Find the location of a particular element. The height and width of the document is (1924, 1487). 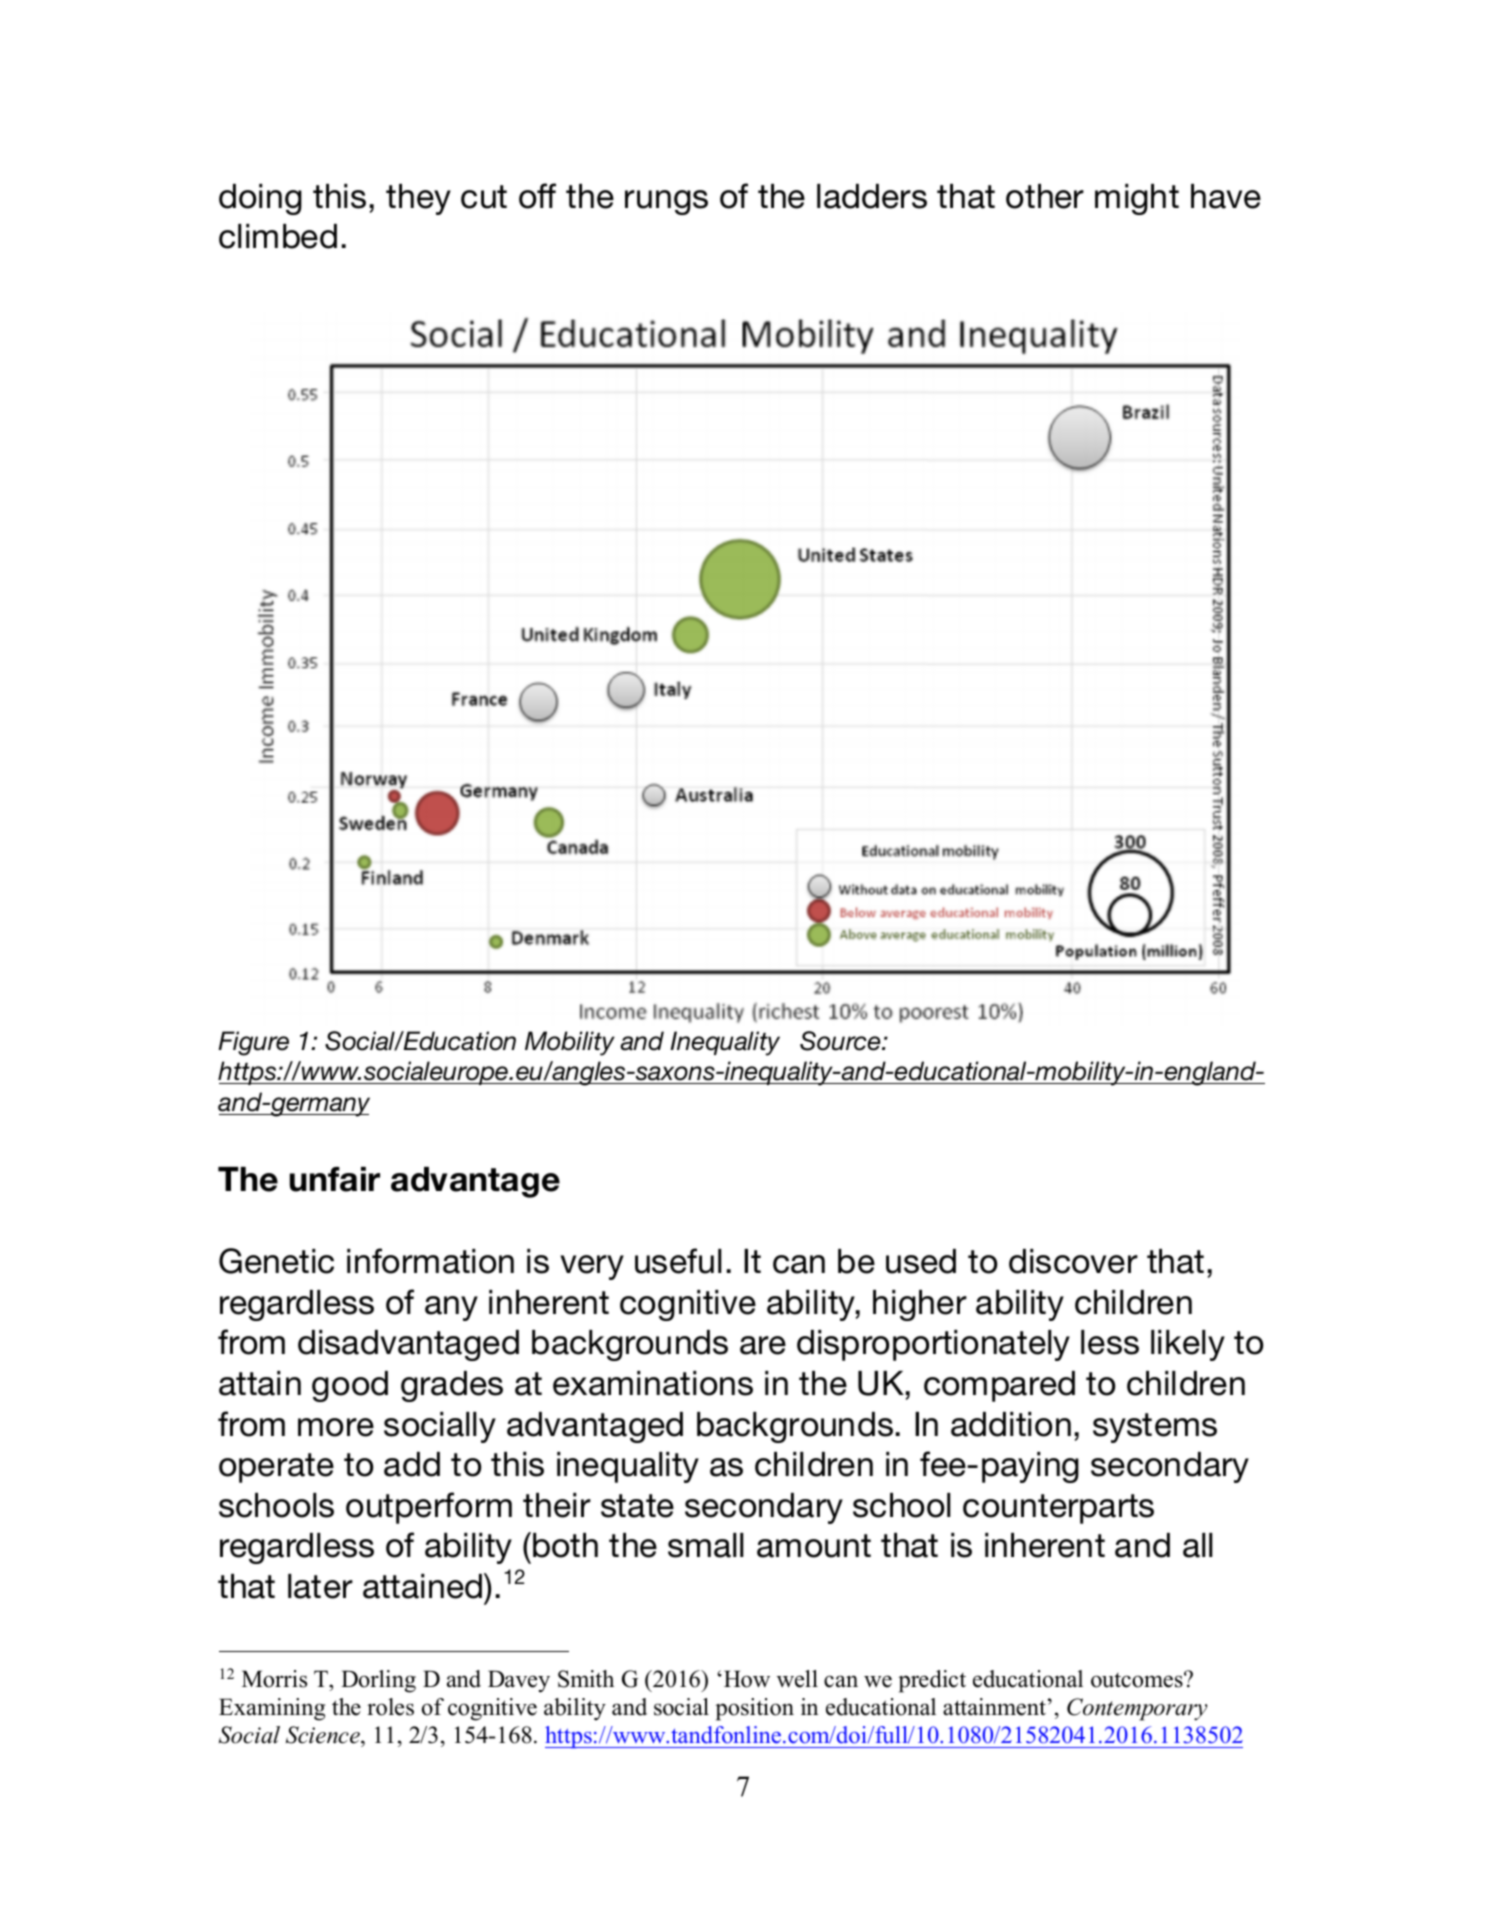

other is located at coordinates (1045, 196).
